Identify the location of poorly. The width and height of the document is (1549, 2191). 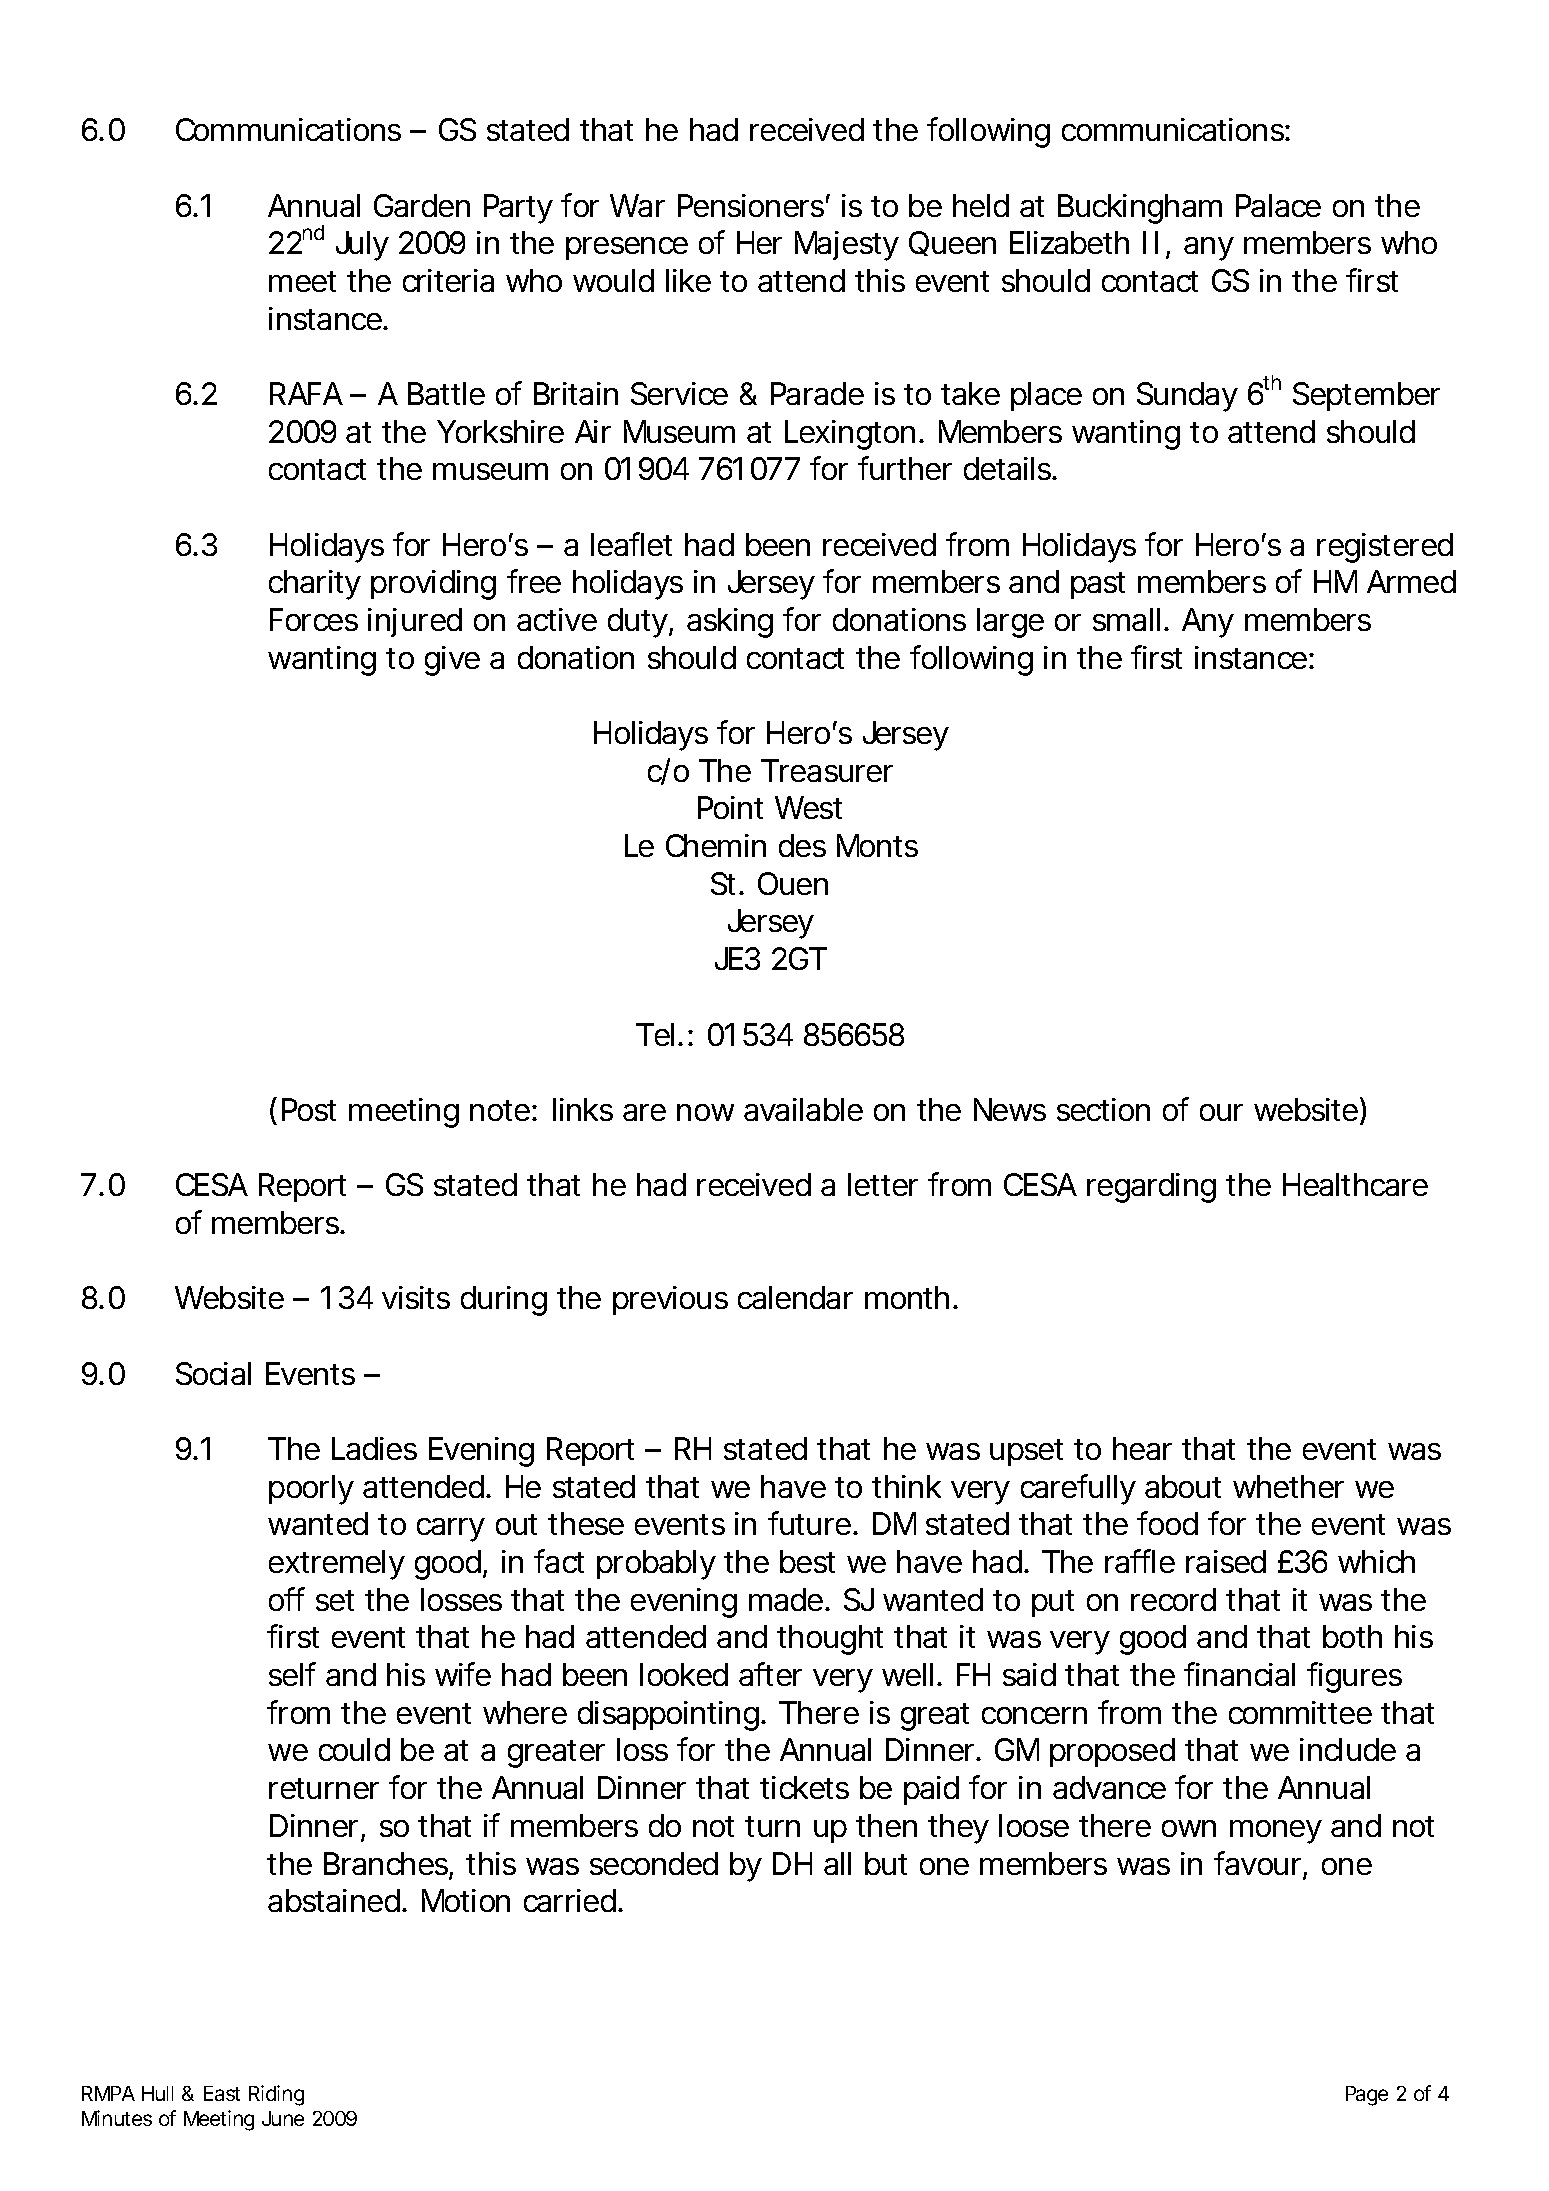
(311, 1490).
